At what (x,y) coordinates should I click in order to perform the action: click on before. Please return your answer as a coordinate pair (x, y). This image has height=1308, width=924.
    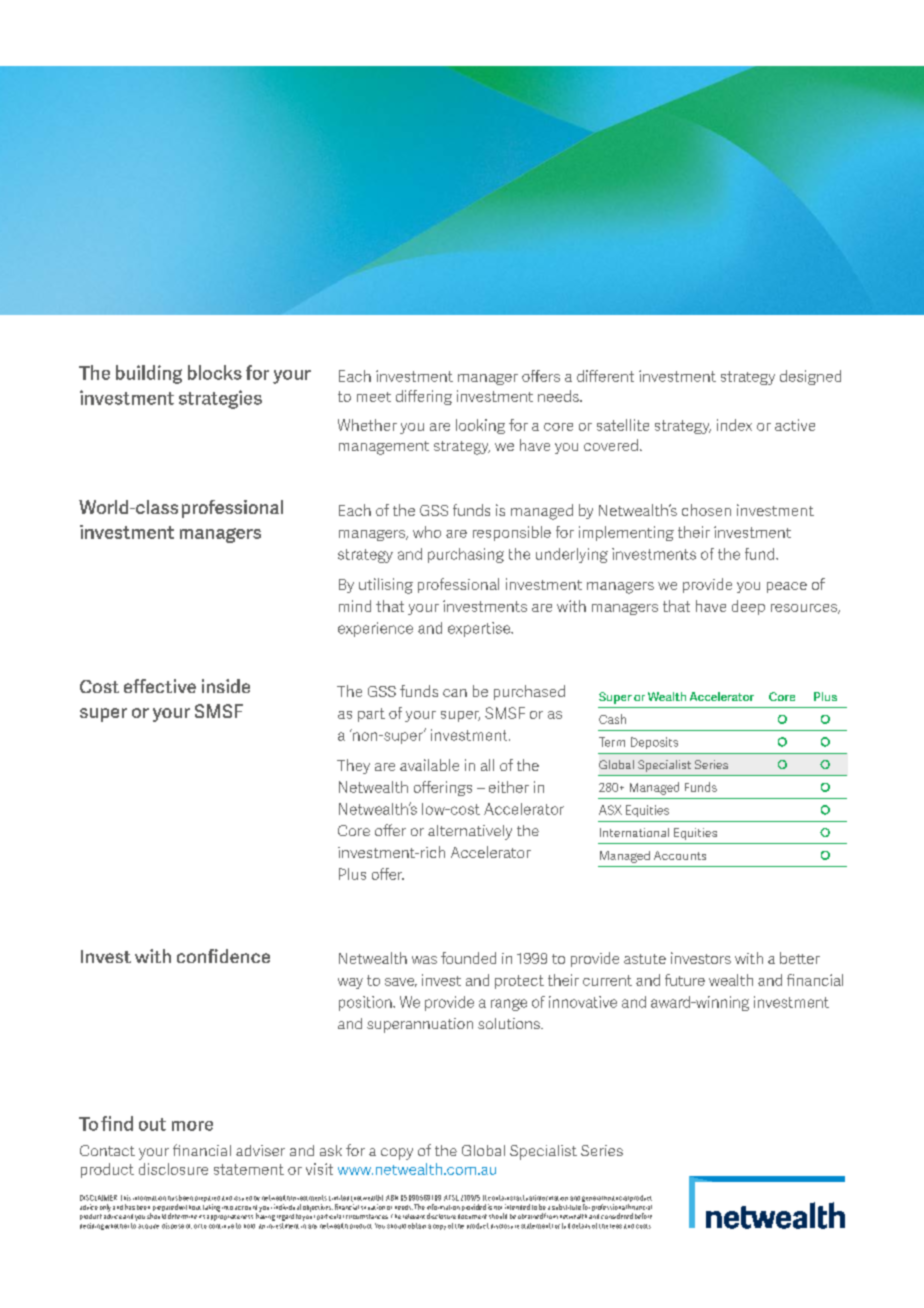
    Looking at the image, I should click on (643, 1216).
